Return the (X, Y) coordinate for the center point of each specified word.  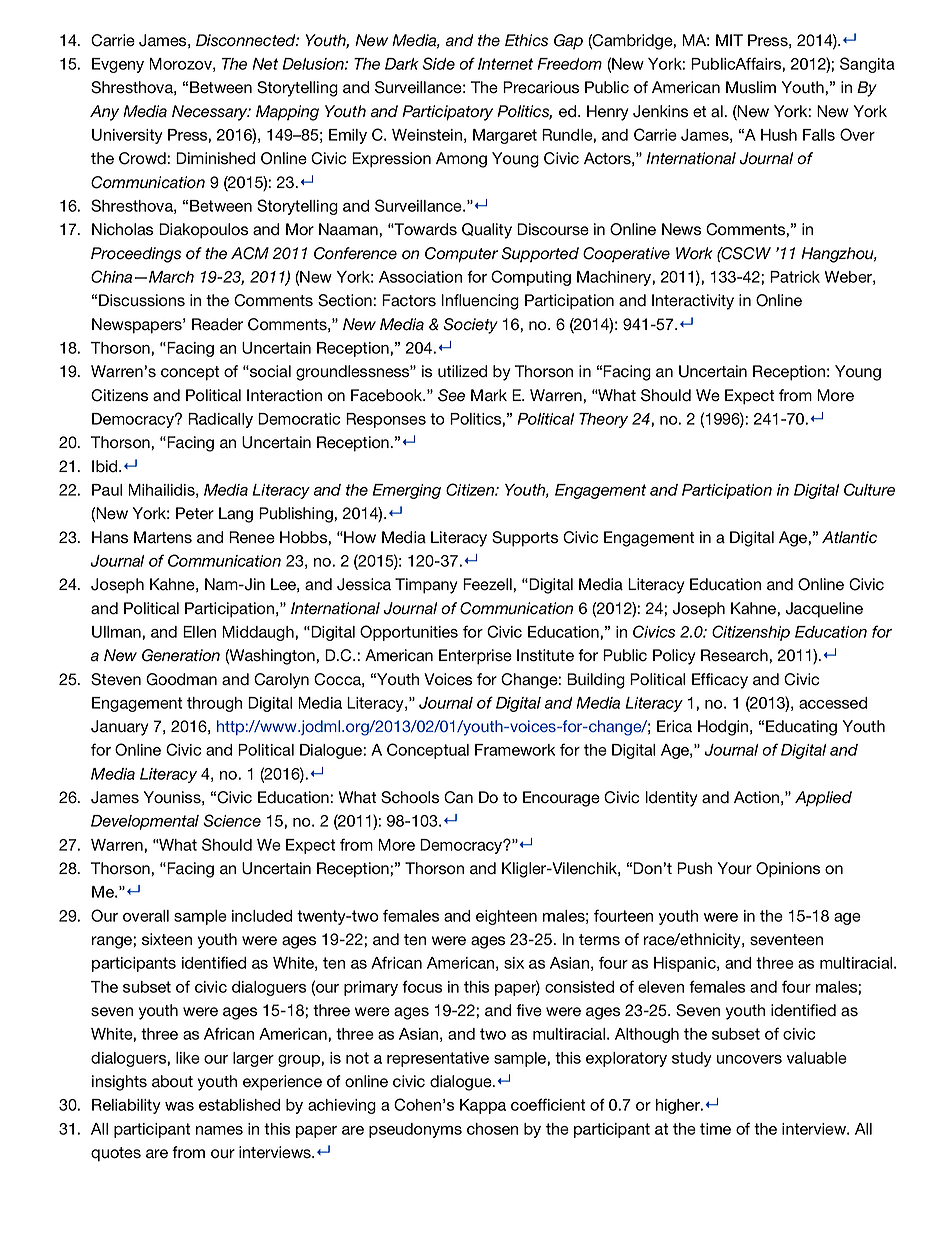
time (715, 1129)
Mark (489, 395)
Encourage (561, 799)
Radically (220, 420)
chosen (492, 1129)
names (219, 1130)
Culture (869, 489)
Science (232, 820)
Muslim (751, 87)
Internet (505, 64)
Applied (823, 799)
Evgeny (118, 65)
